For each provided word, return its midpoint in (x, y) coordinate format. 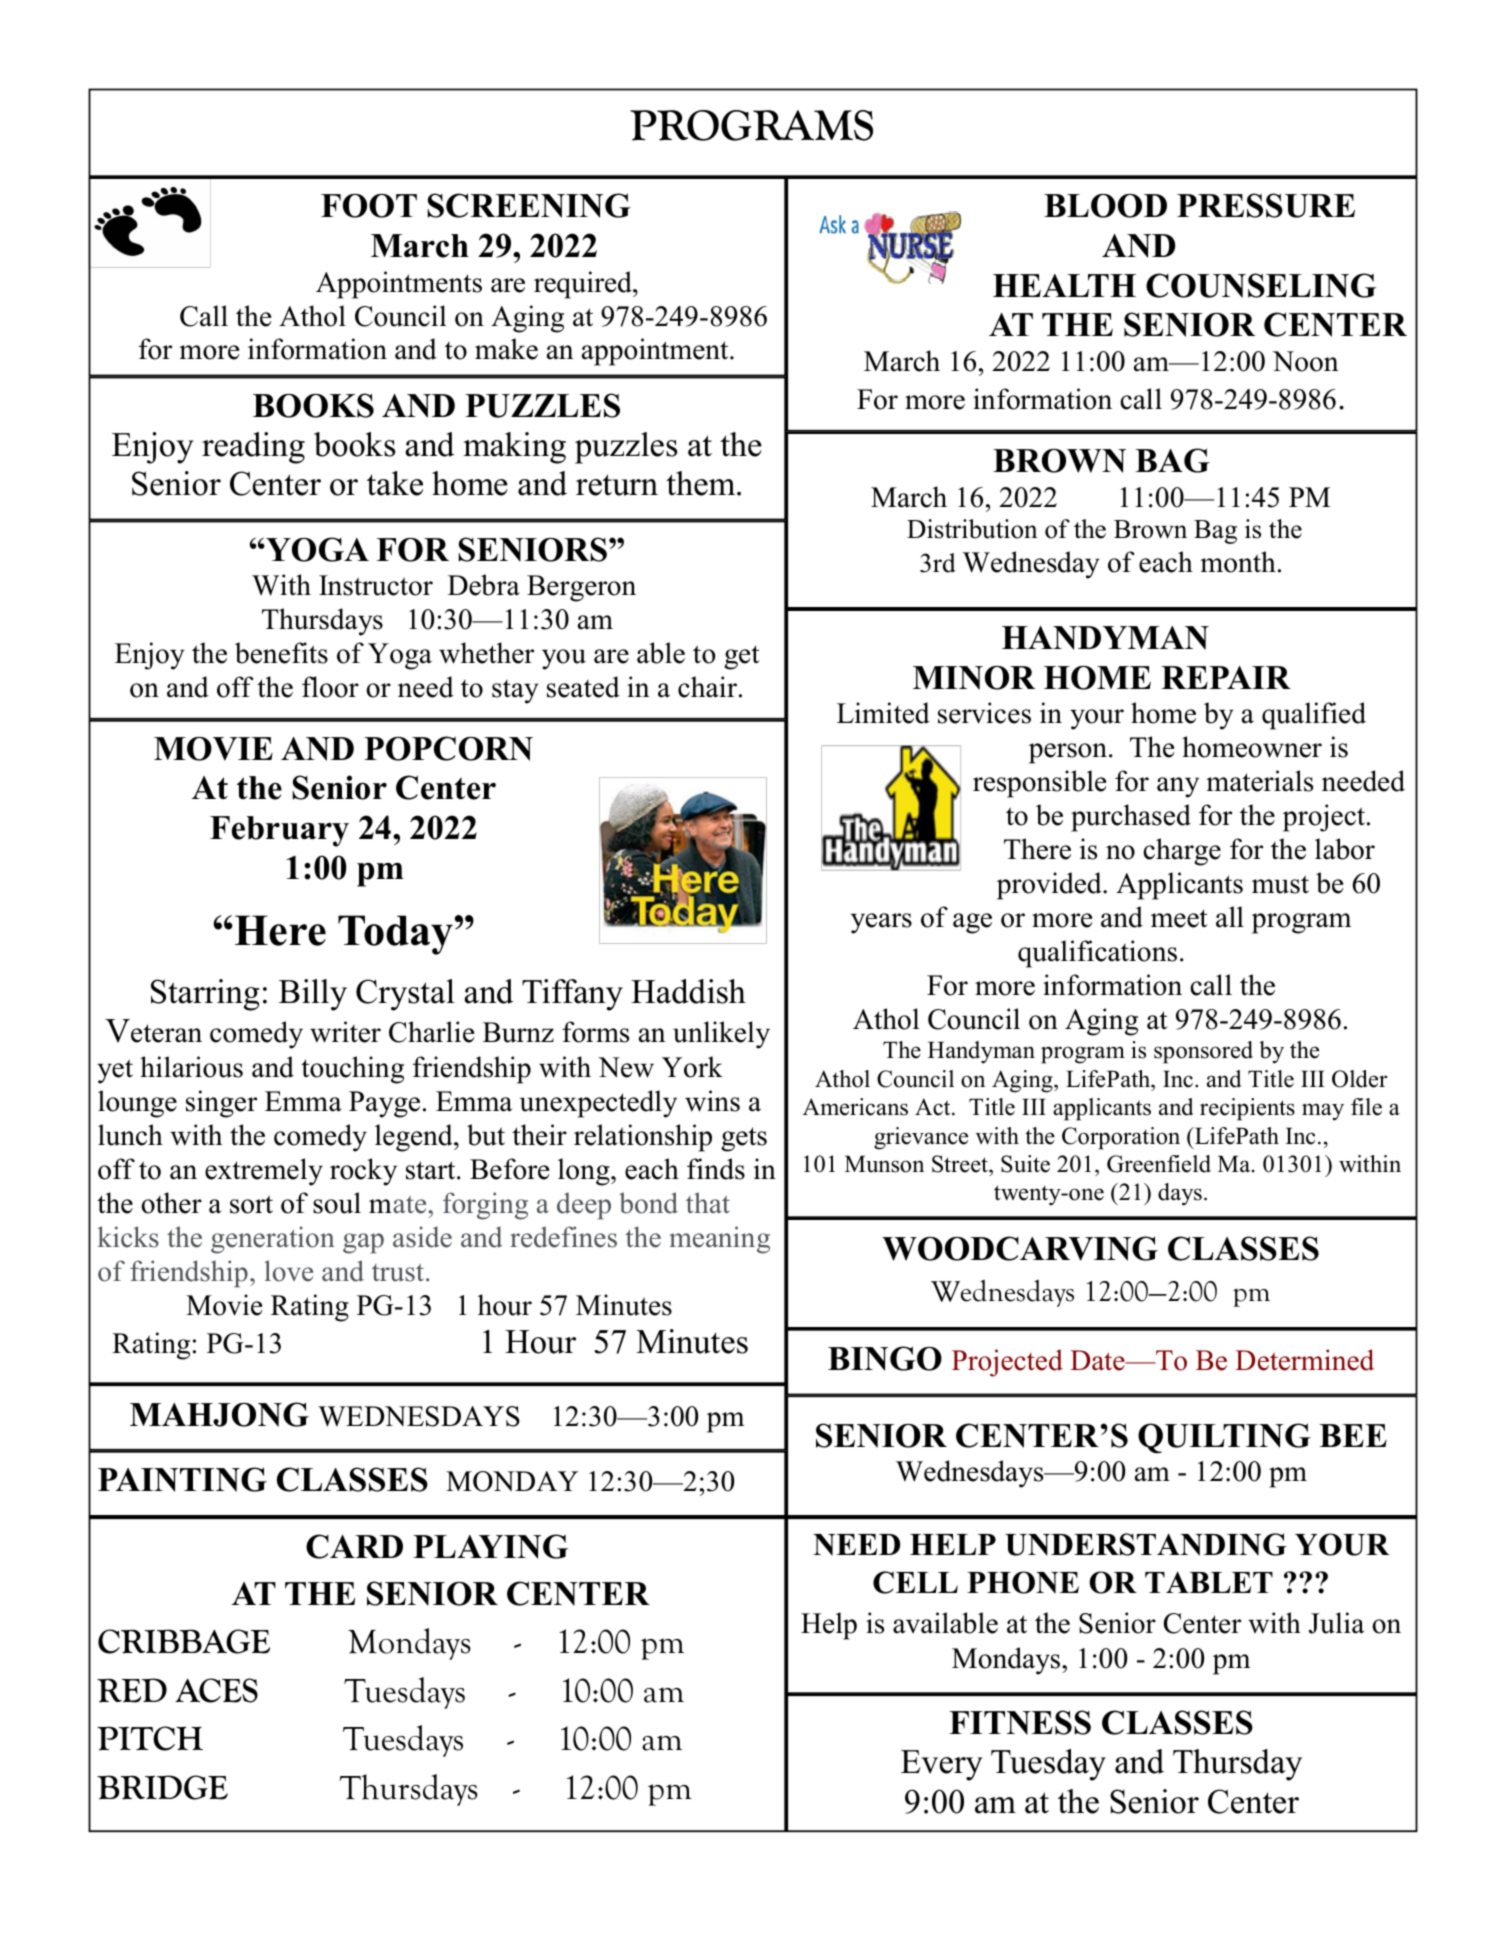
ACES (216, 1690)
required (584, 285)
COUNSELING (1261, 285)
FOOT (369, 206)
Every (942, 1765)
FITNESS (1020, 1722)
